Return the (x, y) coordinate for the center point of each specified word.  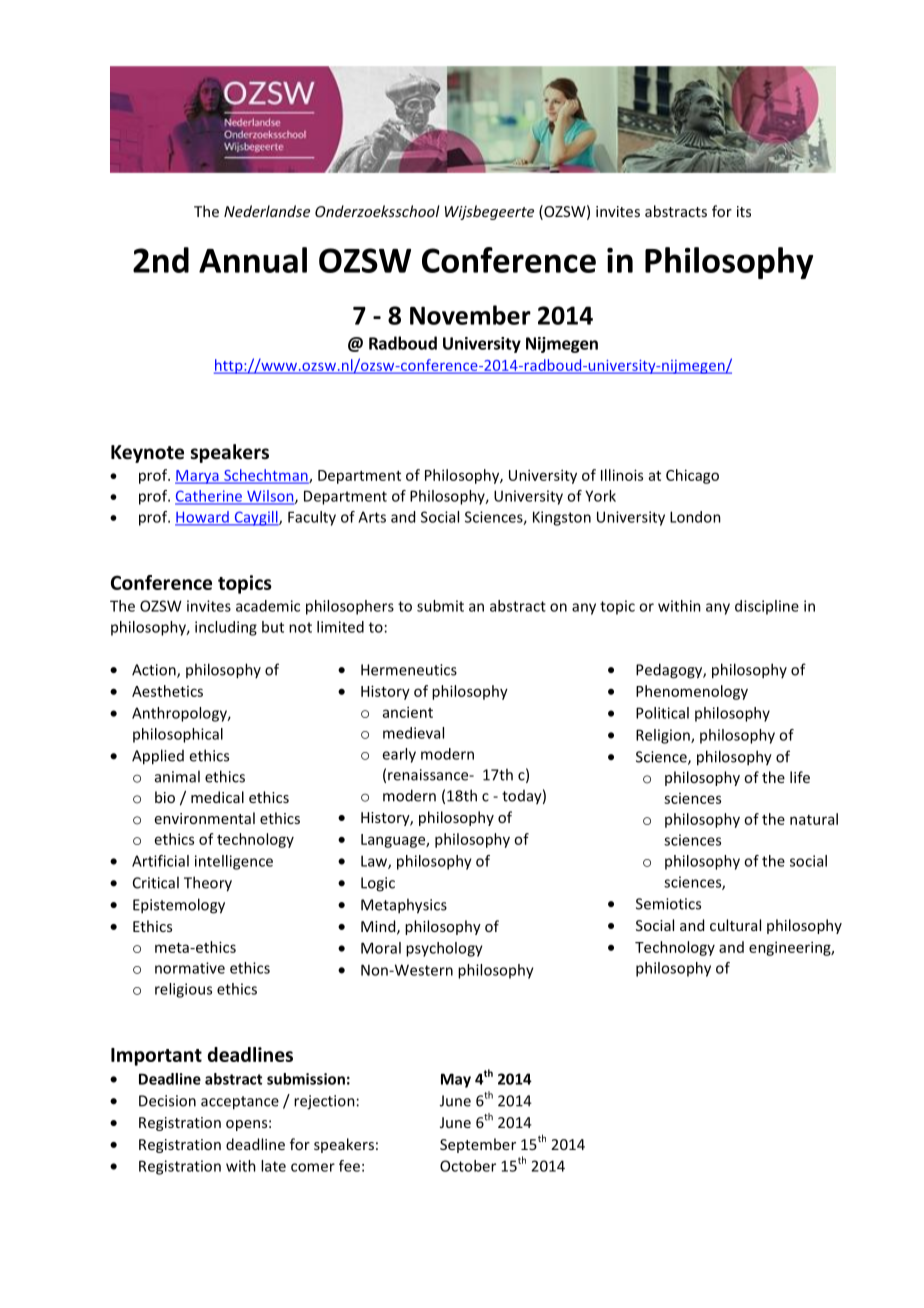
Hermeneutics (409, 670)
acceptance (240, 1103)
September (478, 1145)
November (470, 315)
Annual (253, 260)
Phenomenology (692, 692)
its (744, 211)
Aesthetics (167, 691)
